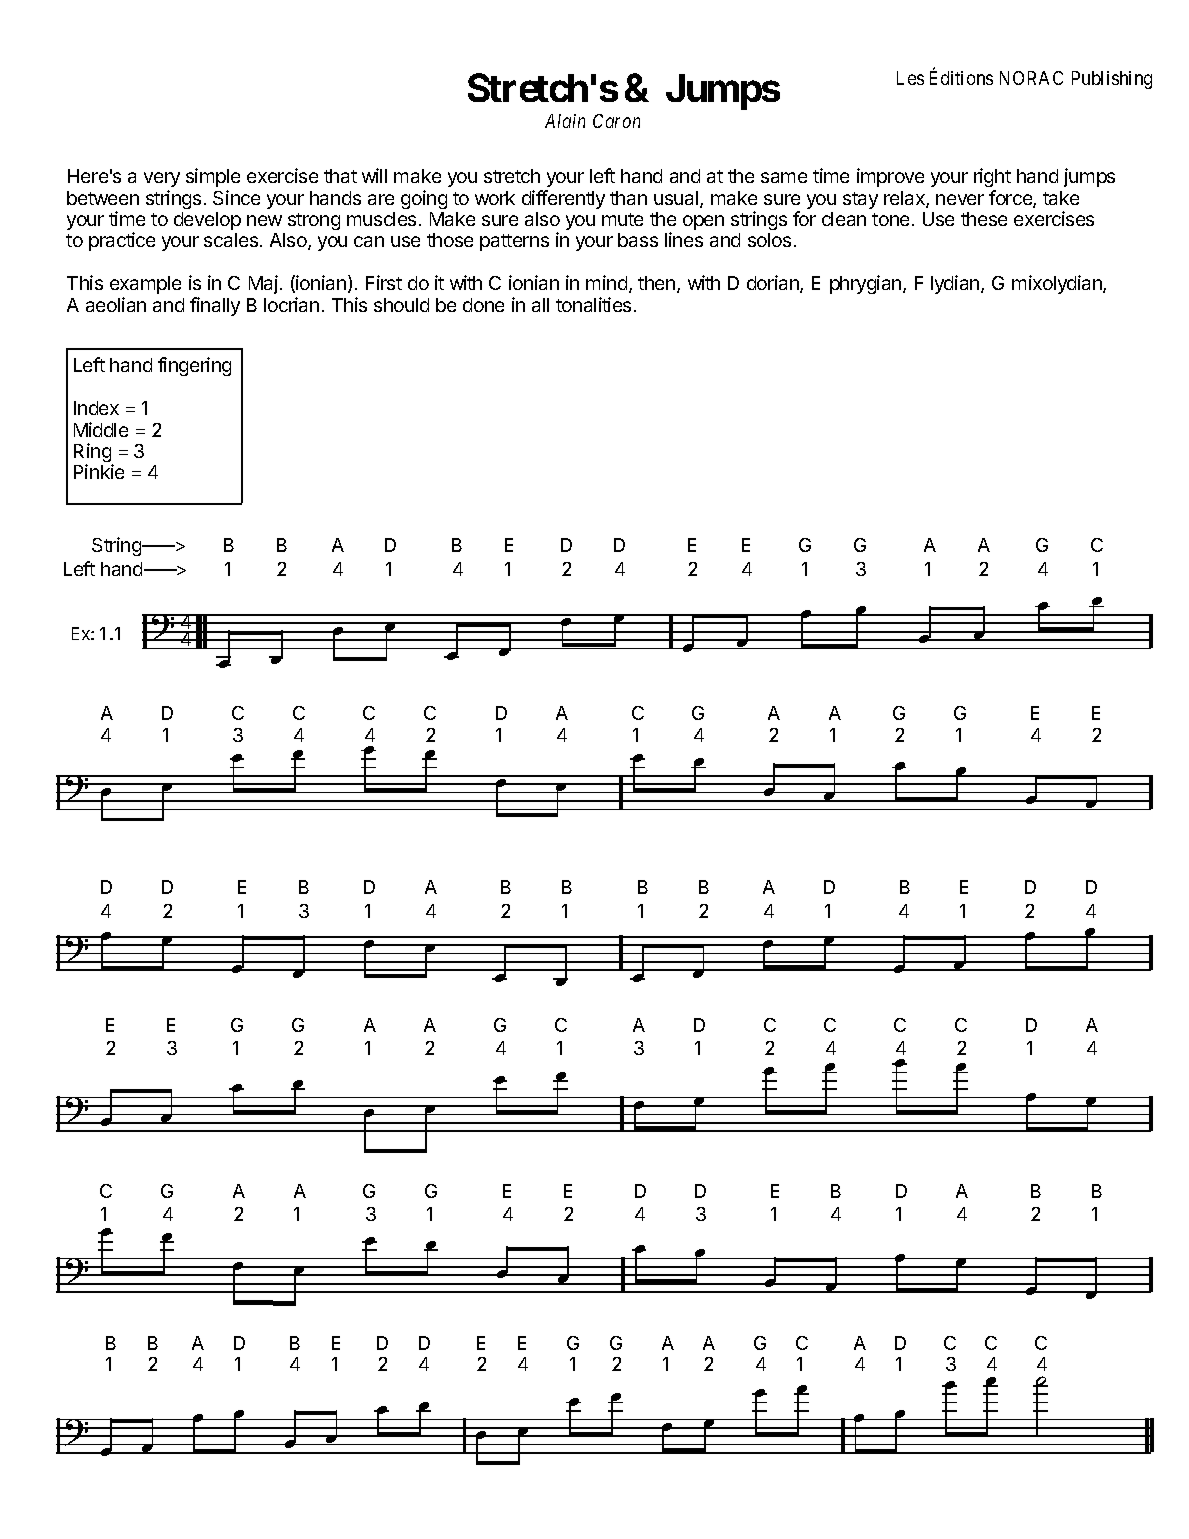  I want to click on Caron, so click(616, 121).
